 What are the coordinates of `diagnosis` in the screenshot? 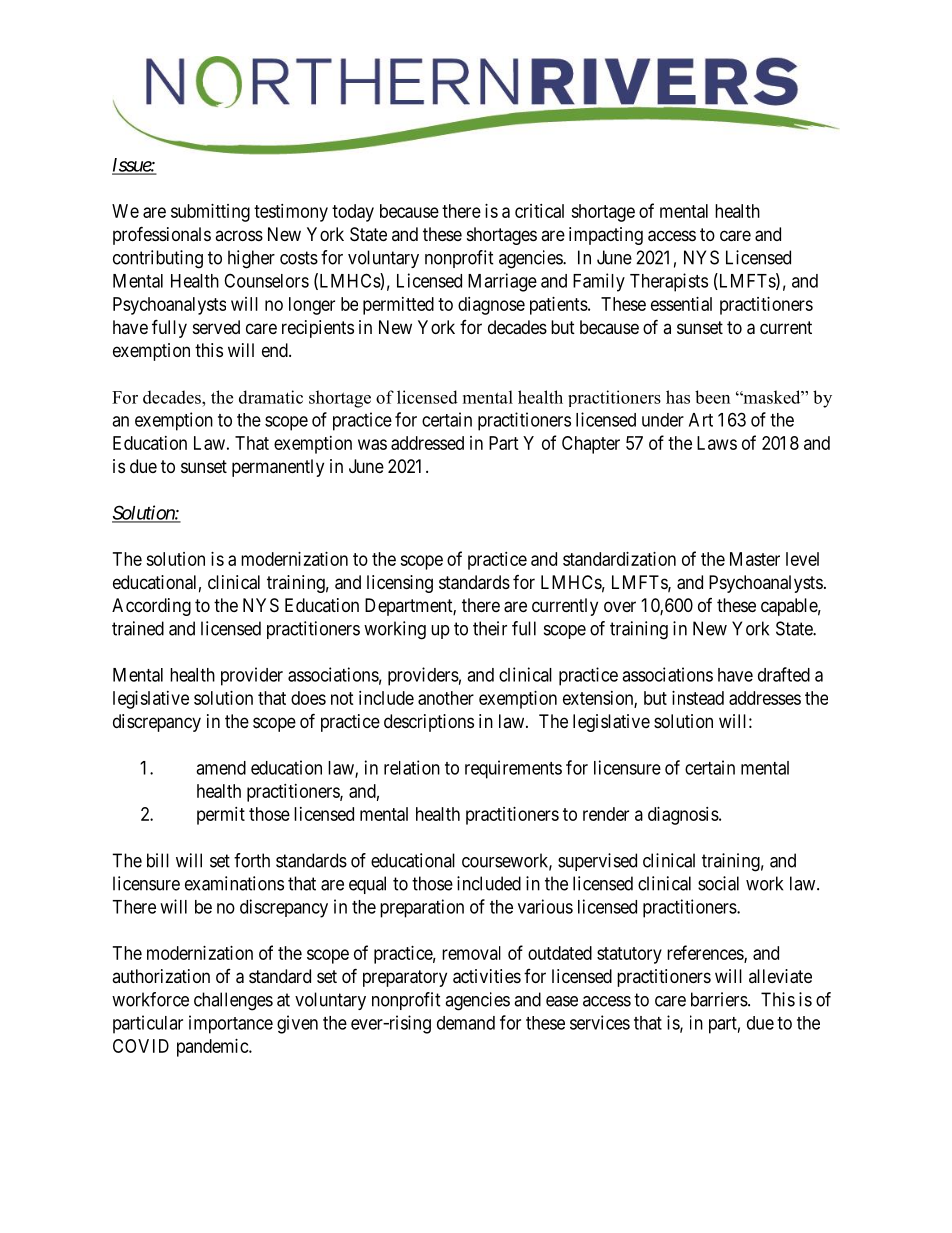 It's located at (683, 816).
